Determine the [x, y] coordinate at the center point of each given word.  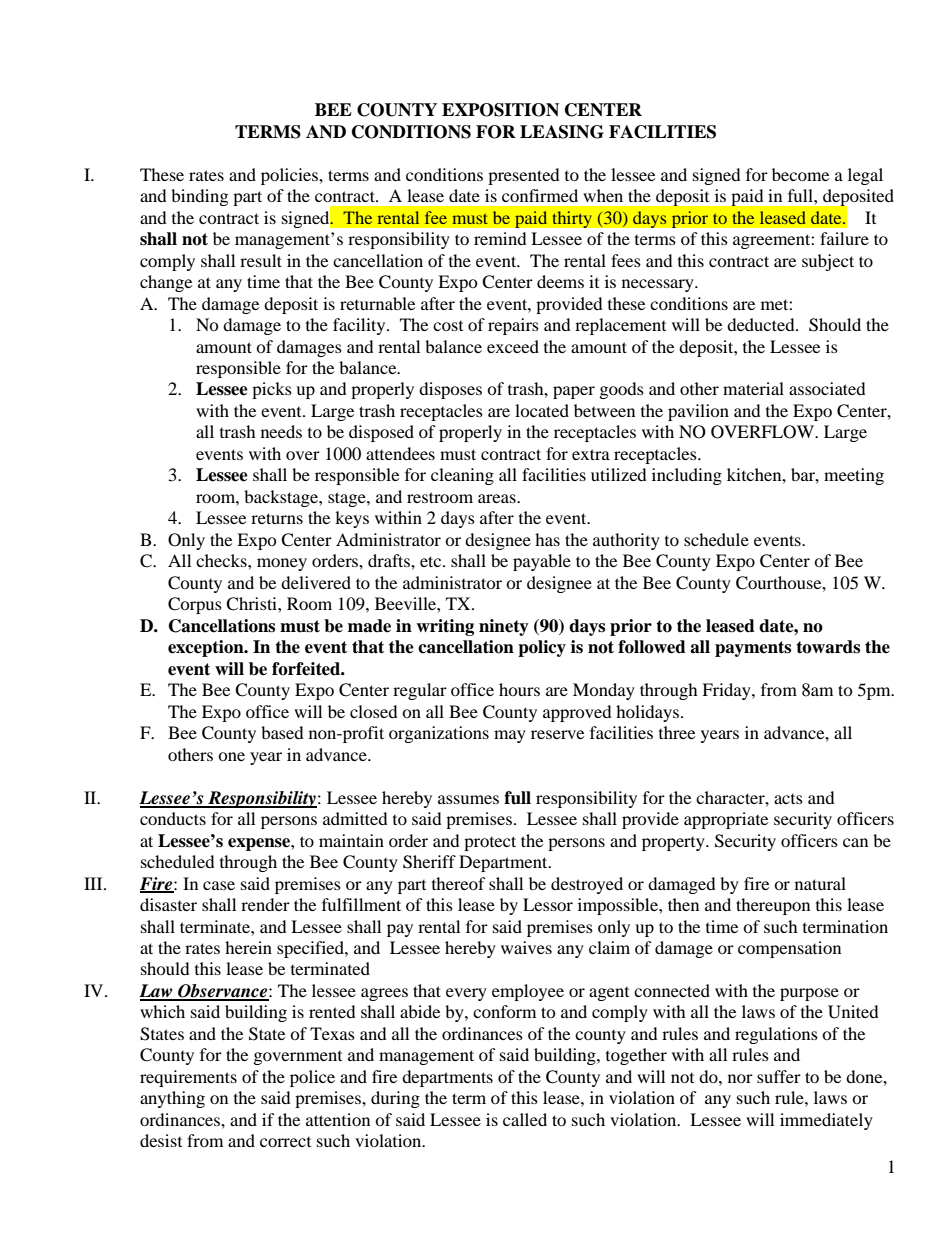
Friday [727, 691]
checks [222, 560]
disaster [168, 904]
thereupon [773, 906]
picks [272, 390]
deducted [762, 324]
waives [526, 947]
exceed [513, 346]
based [282, 732]
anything [172, 1099]
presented [524, 176]
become [800, 174]
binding [199, 197]
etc [432, 561]
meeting [854, 476]
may [510, 736]
